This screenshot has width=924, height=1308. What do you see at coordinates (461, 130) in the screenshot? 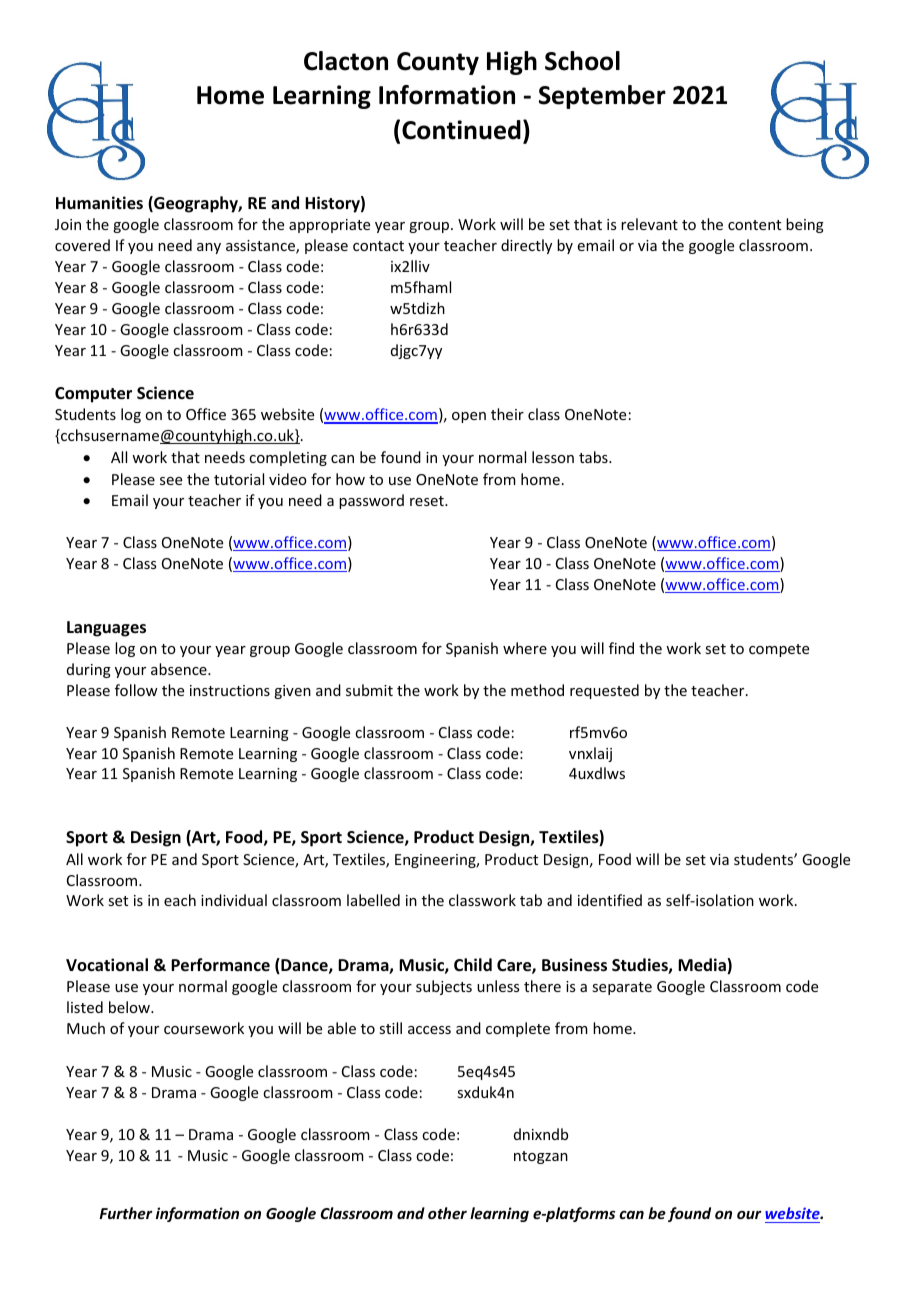
I see `Continued` at bounding box center [461, 130].
